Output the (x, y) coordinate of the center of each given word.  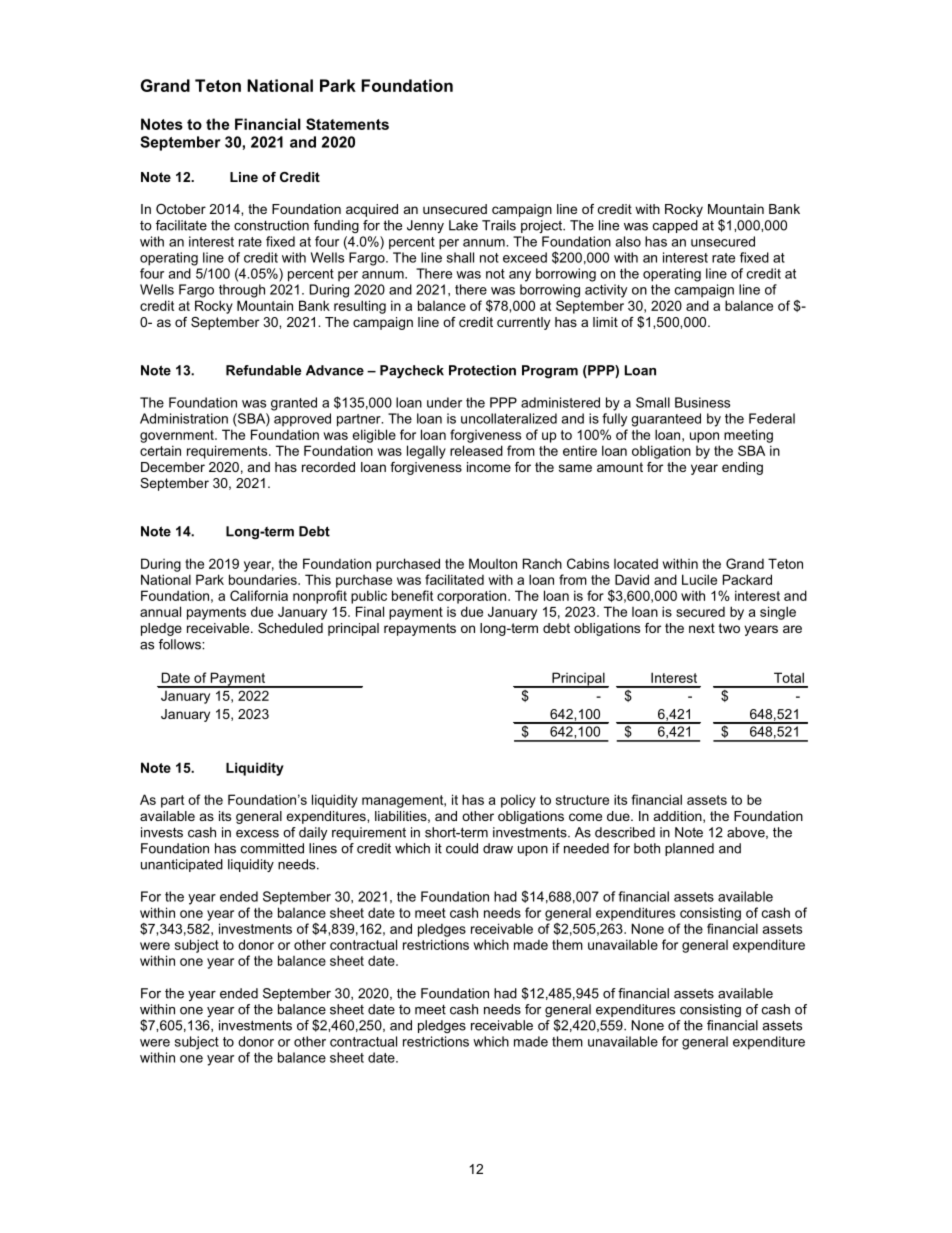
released (476, 450)
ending (742, 468)
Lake (463, 225)
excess (257, 834)
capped (675, 226)
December (173, 467)
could (462, 848)
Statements (347, 124)
